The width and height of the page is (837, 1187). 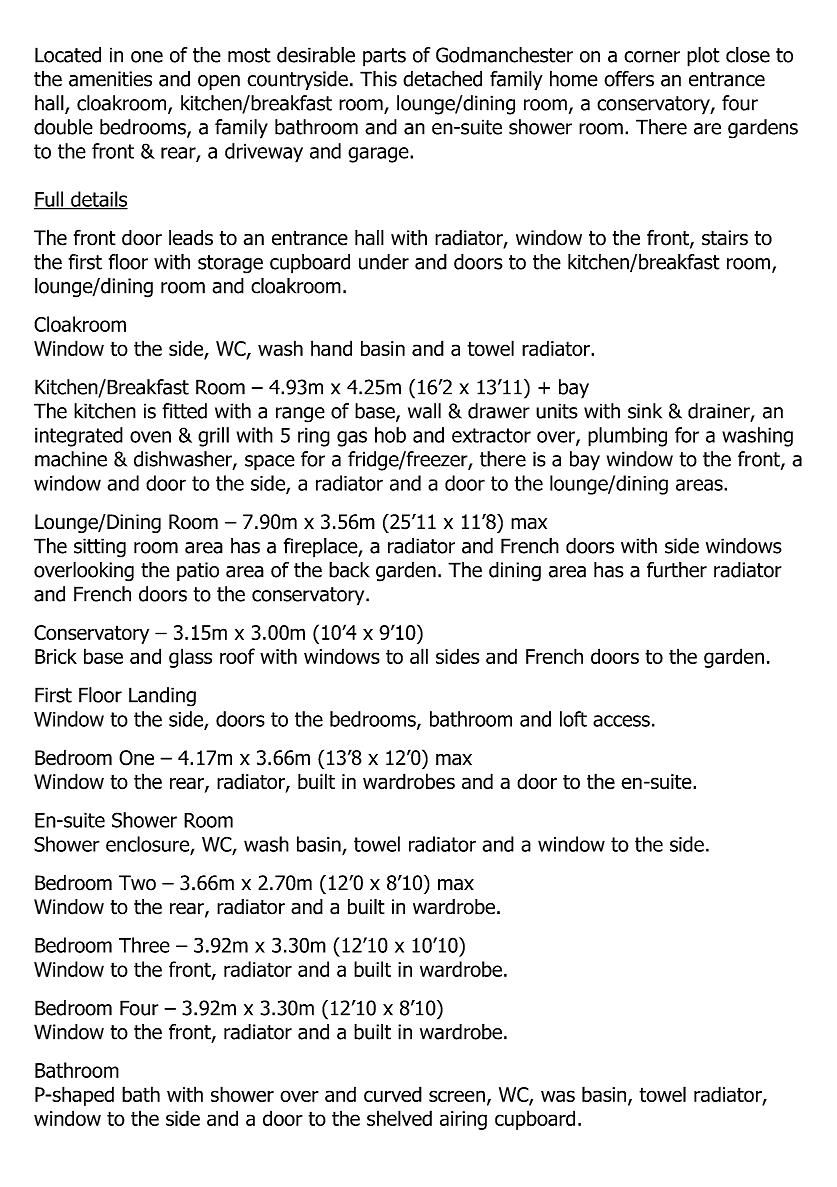 What do you see at coordinates (100, 548) in the page?
I see `sitting` at bounding box center [100, 548].
